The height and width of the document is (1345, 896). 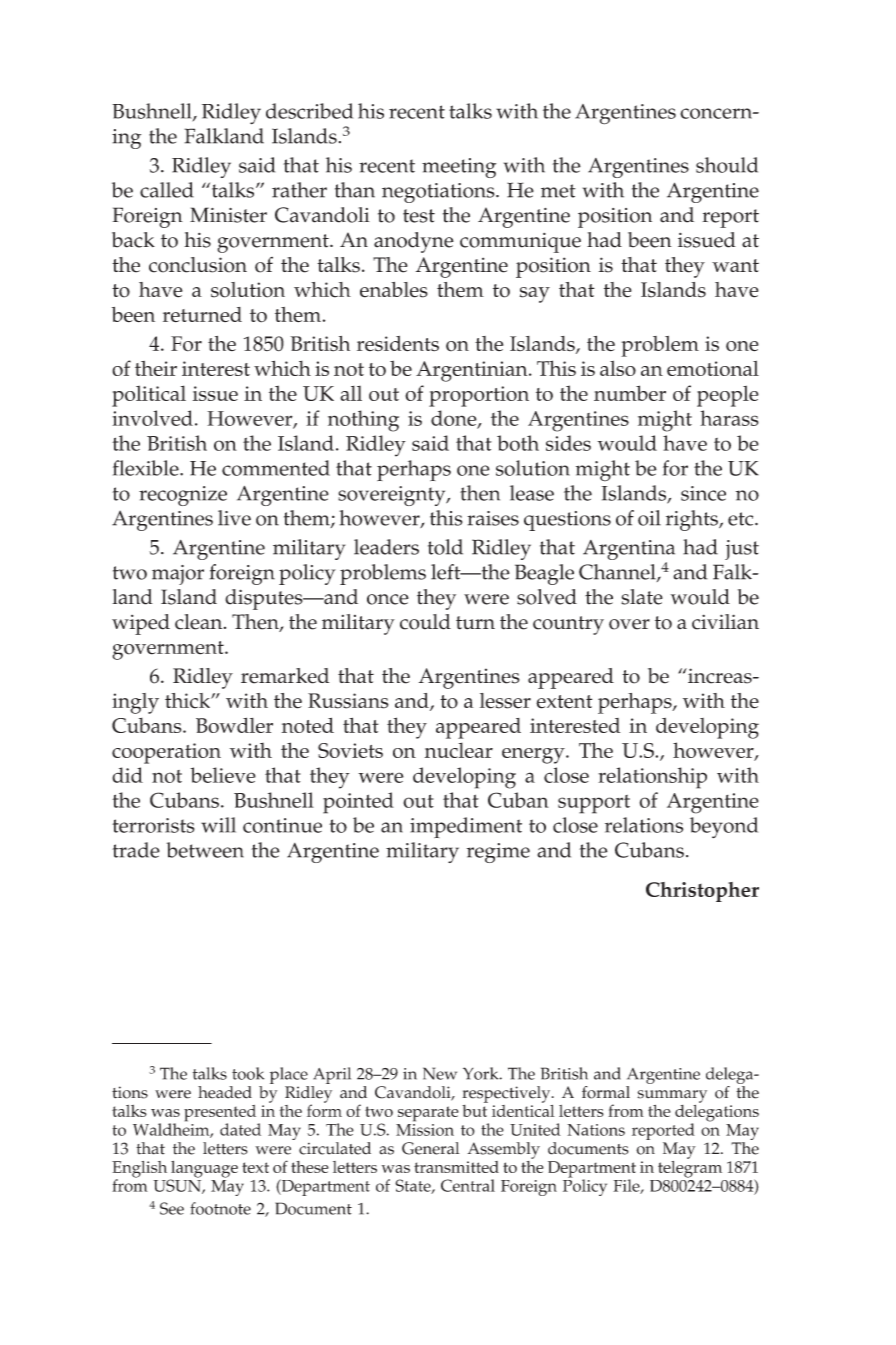 What do you see at coordinates (167, 190) in the document?
I see `called` at bounding box center [167, 190].
